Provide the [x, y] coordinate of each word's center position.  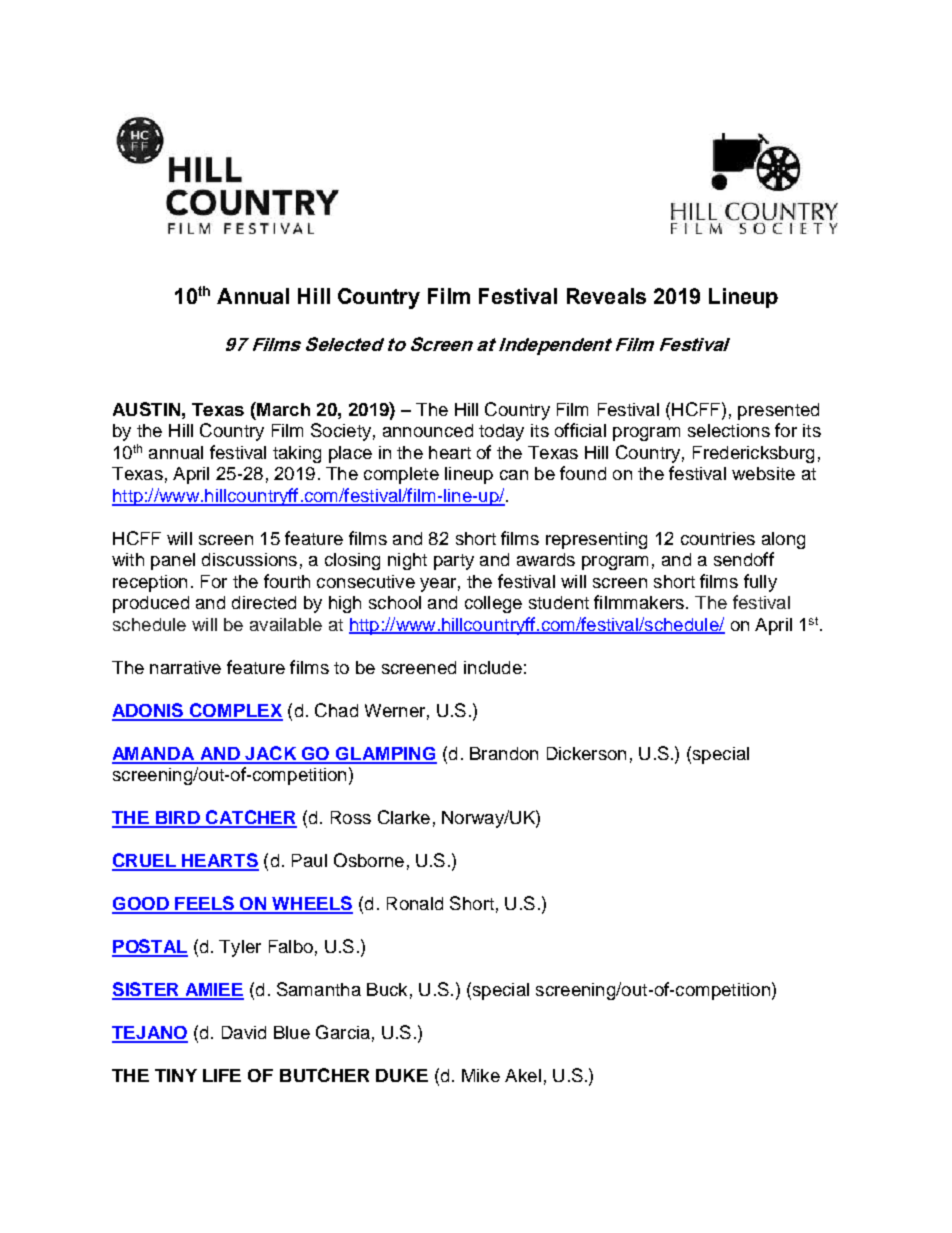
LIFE [222, 1075]
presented [778, 411]
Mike [481, 1075]
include [493, 667]
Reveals [606, 296]
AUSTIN [146, 409]
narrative [185, 667]
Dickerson [586, 753]
